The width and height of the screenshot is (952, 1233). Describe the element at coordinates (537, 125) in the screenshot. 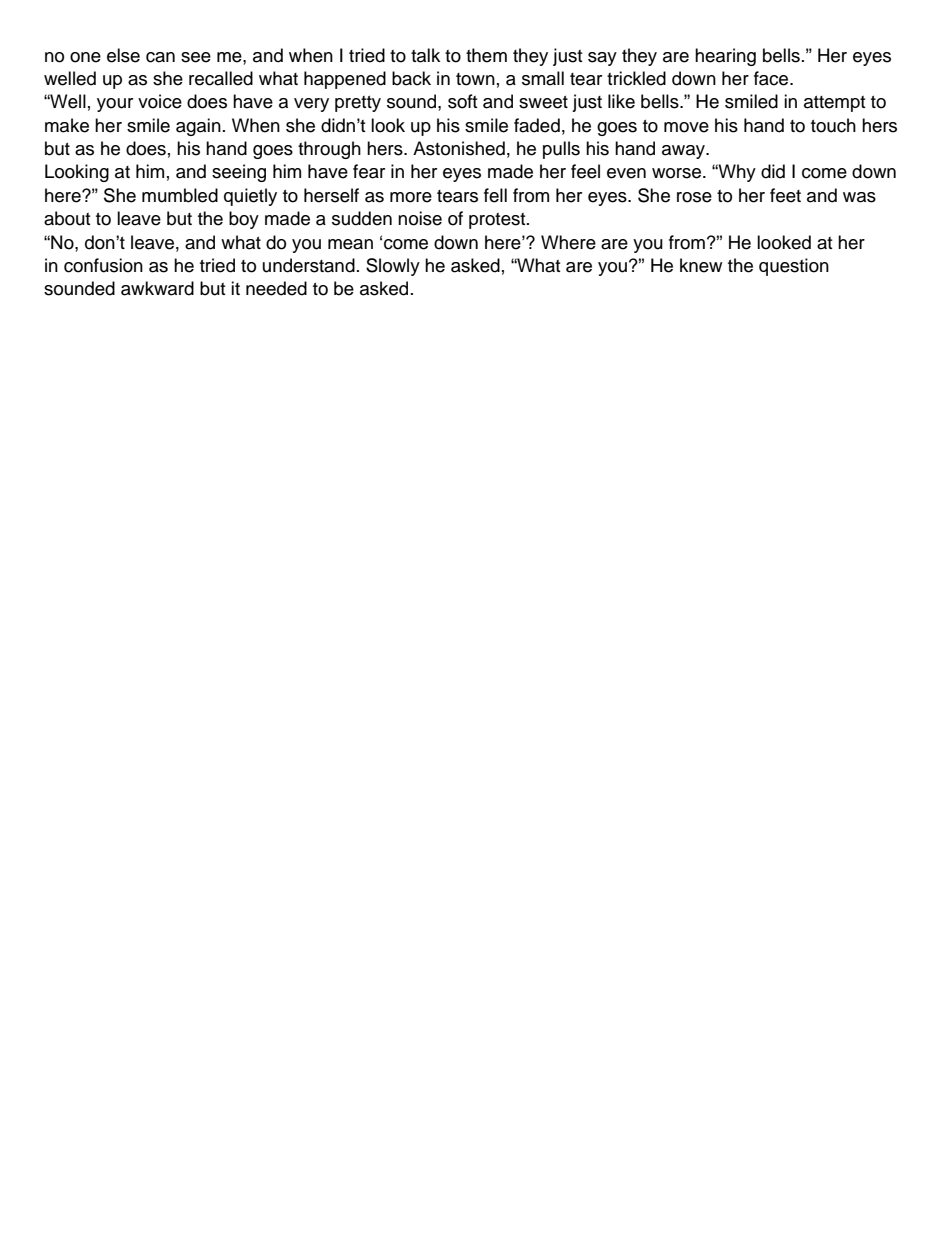

I see `faded` at that location.
